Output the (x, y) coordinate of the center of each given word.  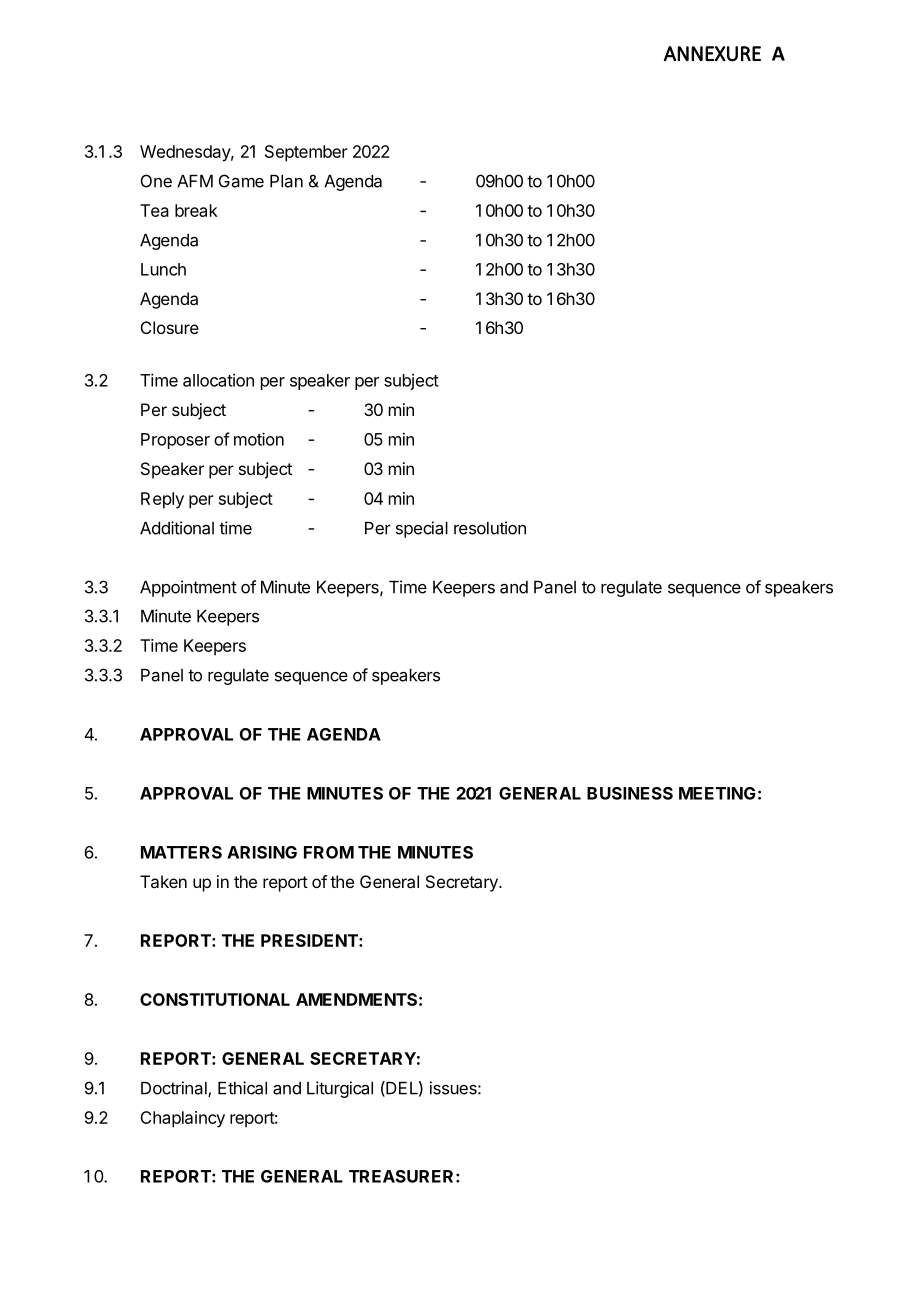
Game (241, 181)
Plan (286, 181)
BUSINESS (630, 793)
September (306, 153)
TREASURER (401, 1176)
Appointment (188, 588)
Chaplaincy (182, 1119)
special (422, 529)
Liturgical (340, 1089)
